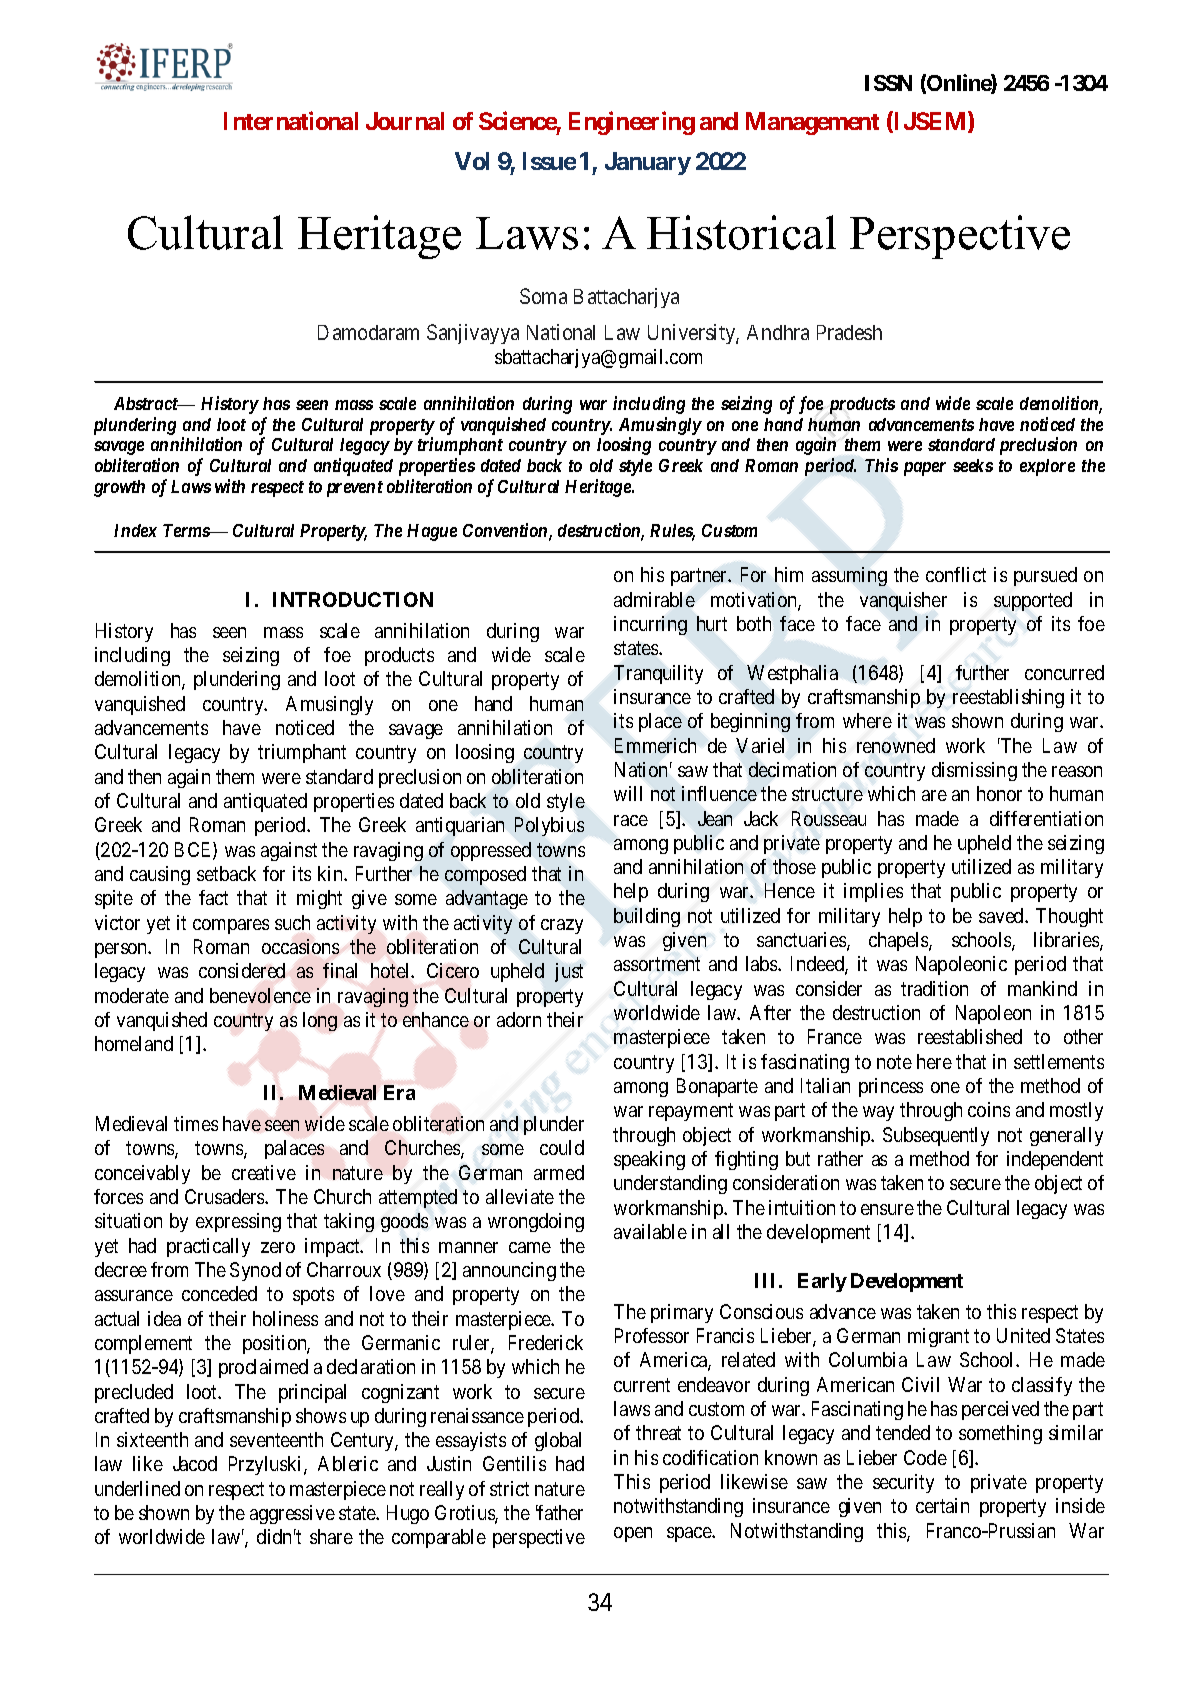 The width and height of the page is (1199, 1696). Describe the element at coordinates (888, 83) in the page. I see `ISSN` at that location.
